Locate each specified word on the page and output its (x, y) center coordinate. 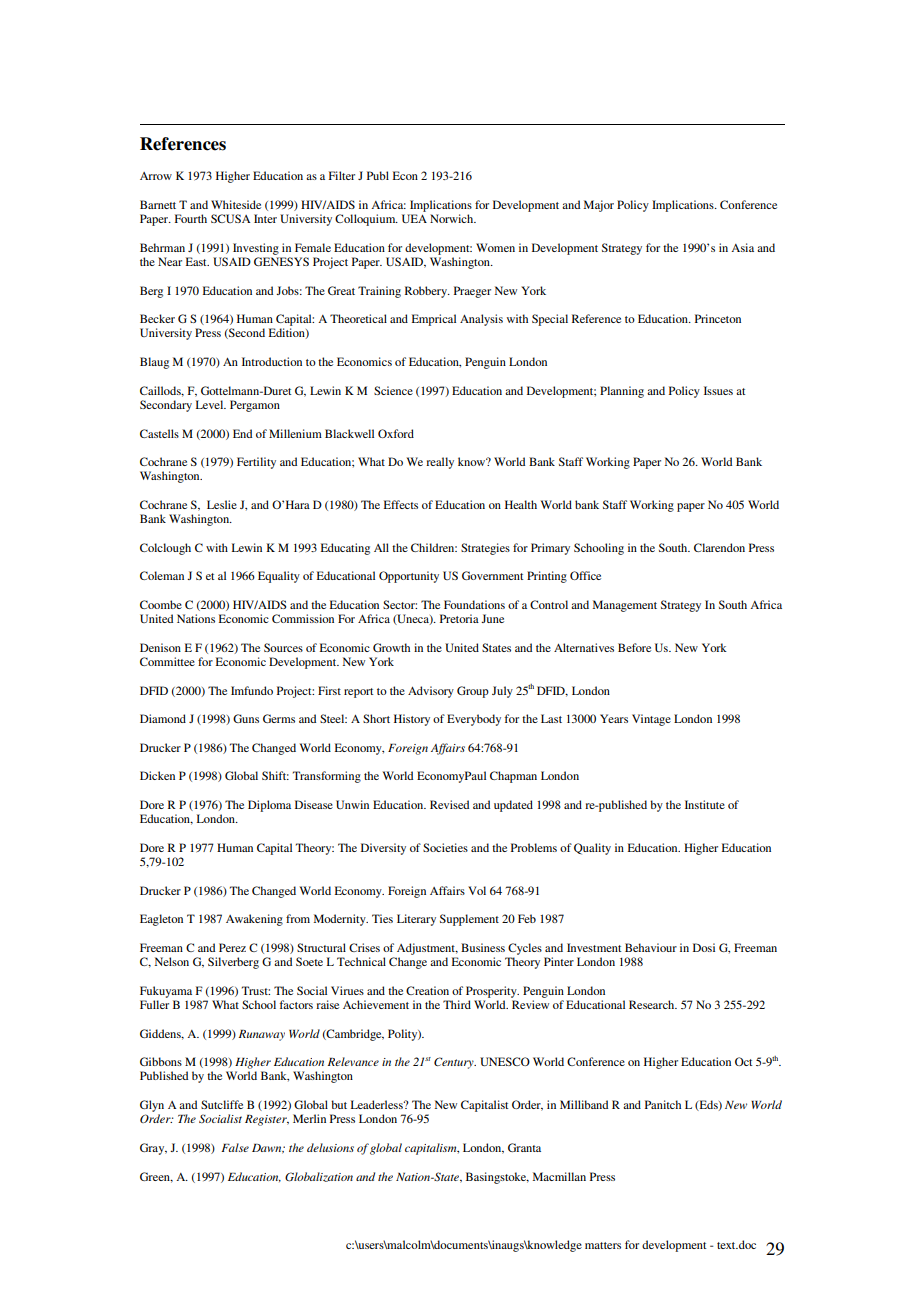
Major (599, 206)
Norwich (453, 218)
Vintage (651, 720)
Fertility (256, 463)
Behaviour (651, 947)
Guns (246, 718)
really (440, 463)
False (235, 1147)
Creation (427, 990)
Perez (232, 947)
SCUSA (231, 218)
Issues (718, 390)
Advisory (431, 692)
